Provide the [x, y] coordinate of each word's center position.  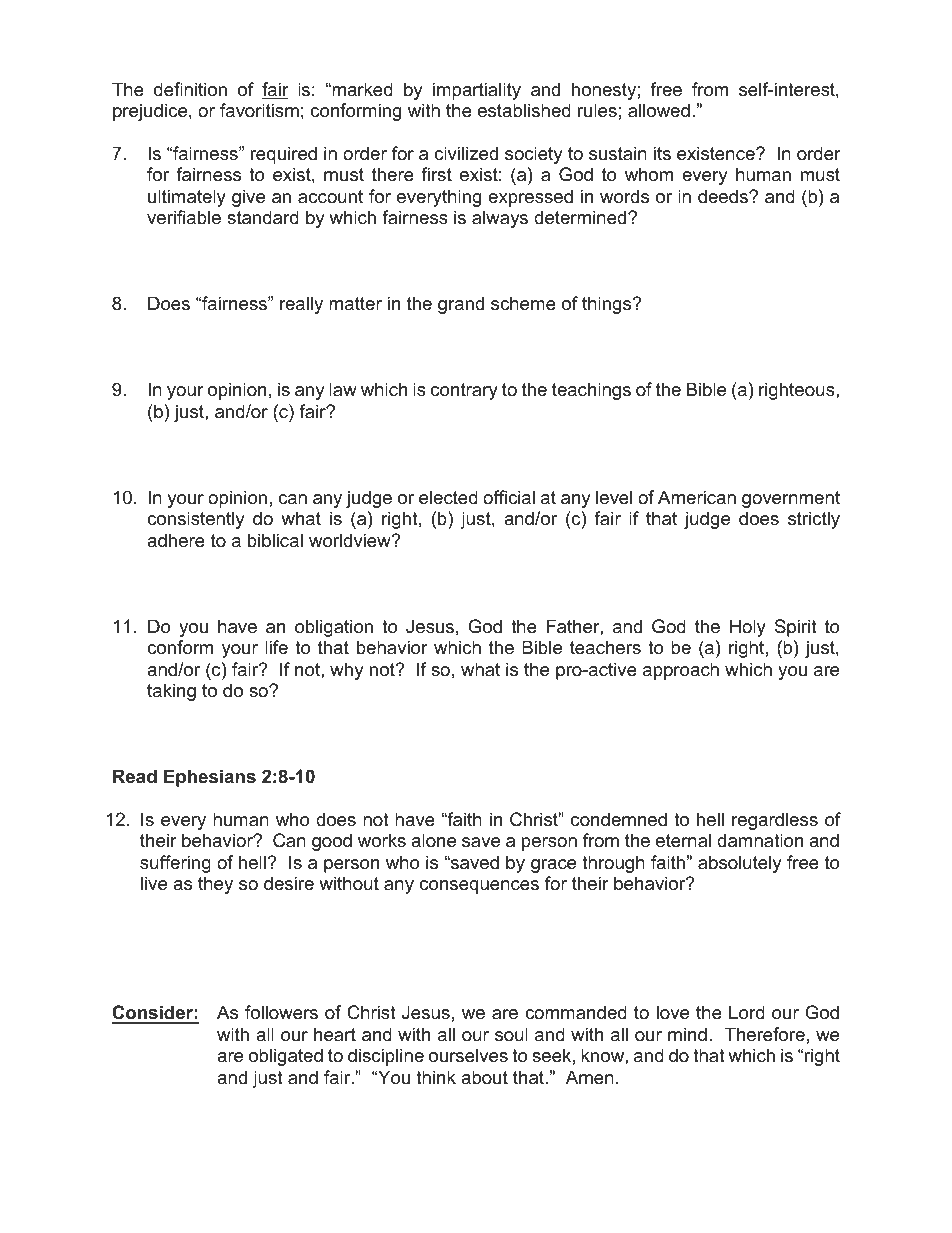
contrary [464, 391]
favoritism [259, 110]
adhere [176, 540]
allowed [659, 110]
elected [448, 497]
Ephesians [210, 778]
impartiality [477, 91]
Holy [748, 628]
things [608, 305]
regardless [775, 821]
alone [433, 840]
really [301, 305]
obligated [286, 1057]
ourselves [468, 1055]
